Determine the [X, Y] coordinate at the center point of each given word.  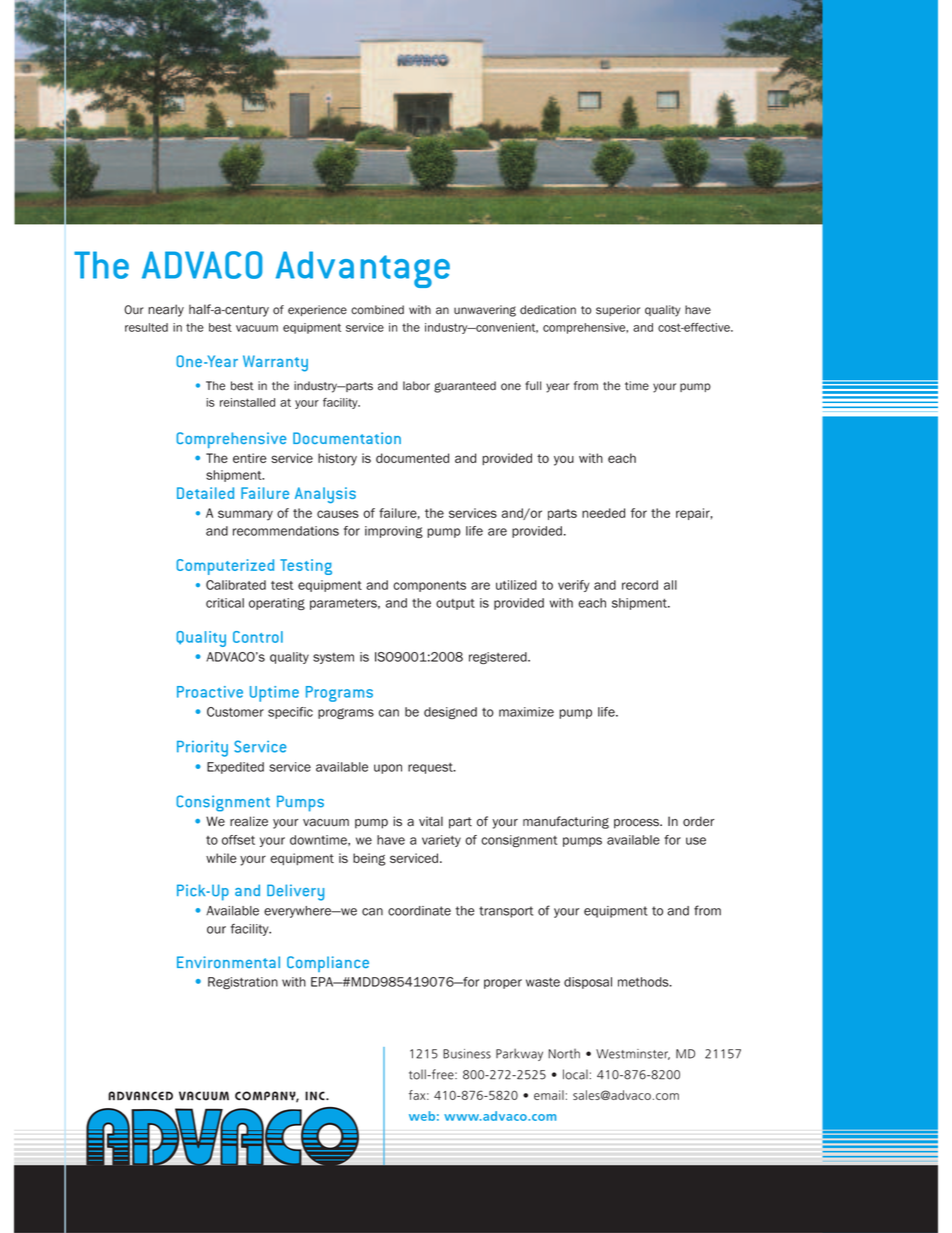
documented [412, 458]
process [637, 824]
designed [450, 713]
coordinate [419, 911]
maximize [526, 712]
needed [603, 513]
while [221, 858]
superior [618, 310]
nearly [166, 310]
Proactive [210, 692]
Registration [243, 983]
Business [467, 1054]
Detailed [205, 493]
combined [377, 310]
